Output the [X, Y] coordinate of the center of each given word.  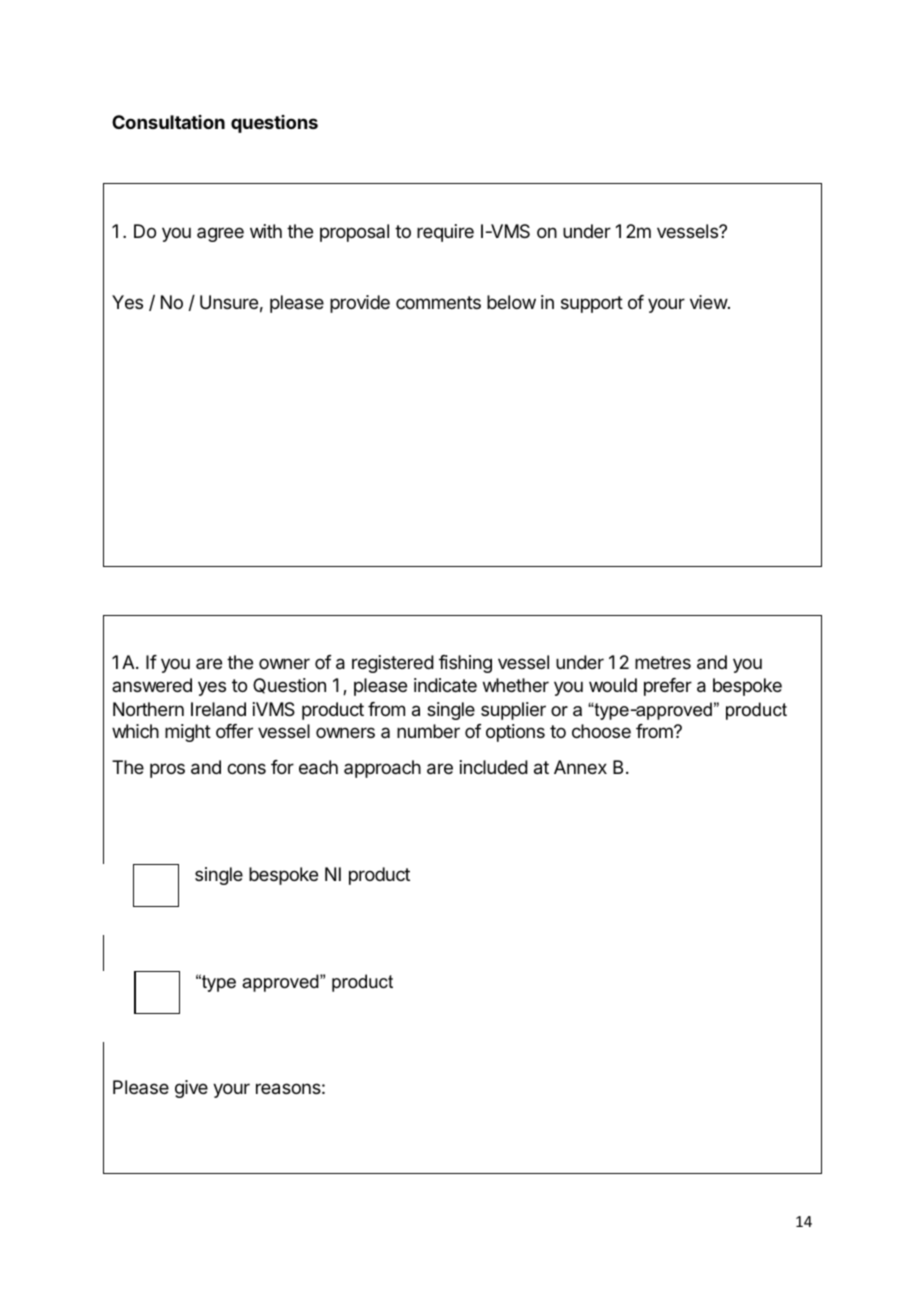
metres [663, 662]
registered [393, 664]
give [191, 1089]
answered [152, 685]
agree [220, 234]
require [445, 233]
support [592, 304]
